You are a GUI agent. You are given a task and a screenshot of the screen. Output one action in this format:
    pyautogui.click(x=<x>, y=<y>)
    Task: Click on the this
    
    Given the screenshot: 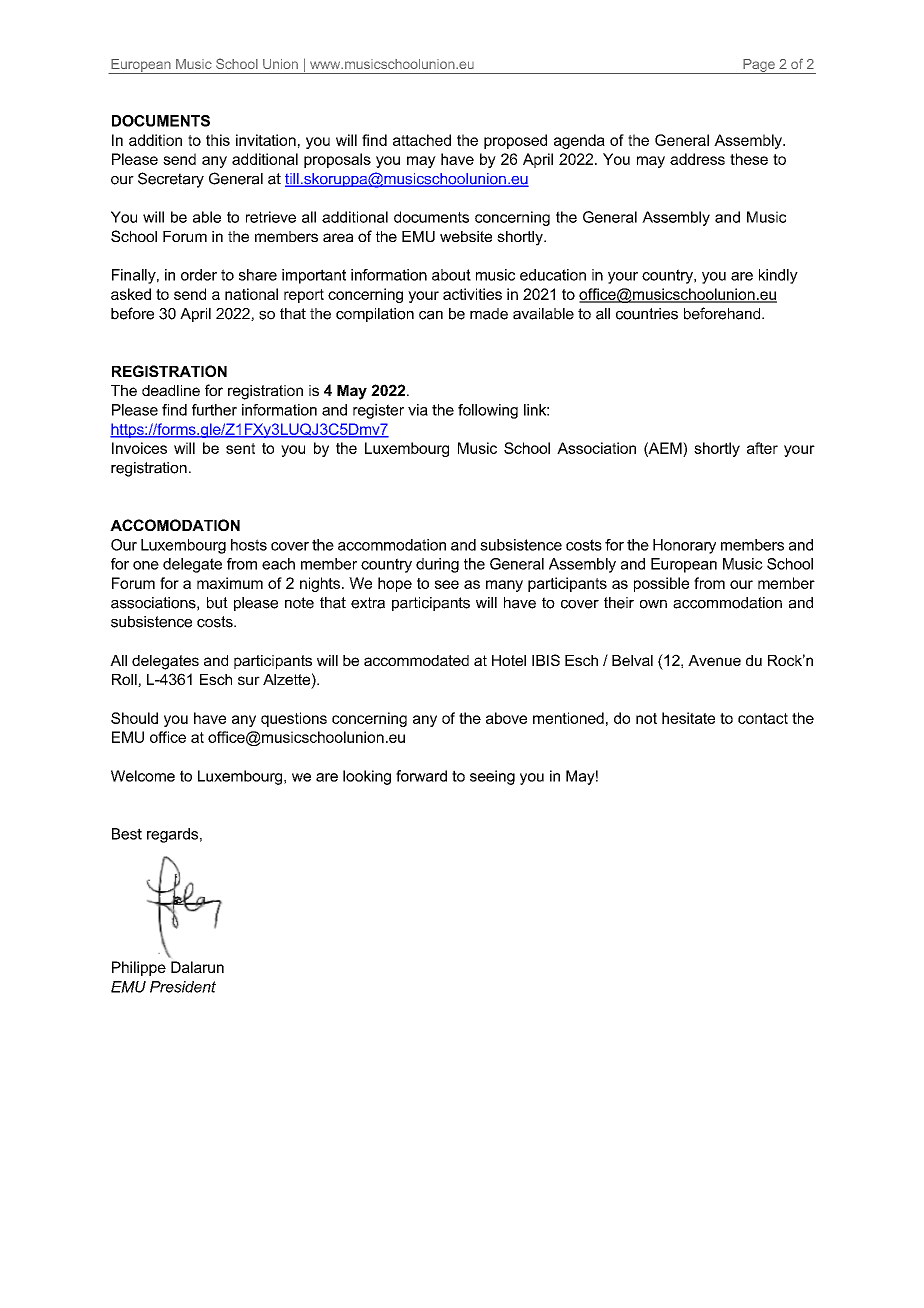 What is the action you would take?
    pyautogui.click(x=218, y=140)
